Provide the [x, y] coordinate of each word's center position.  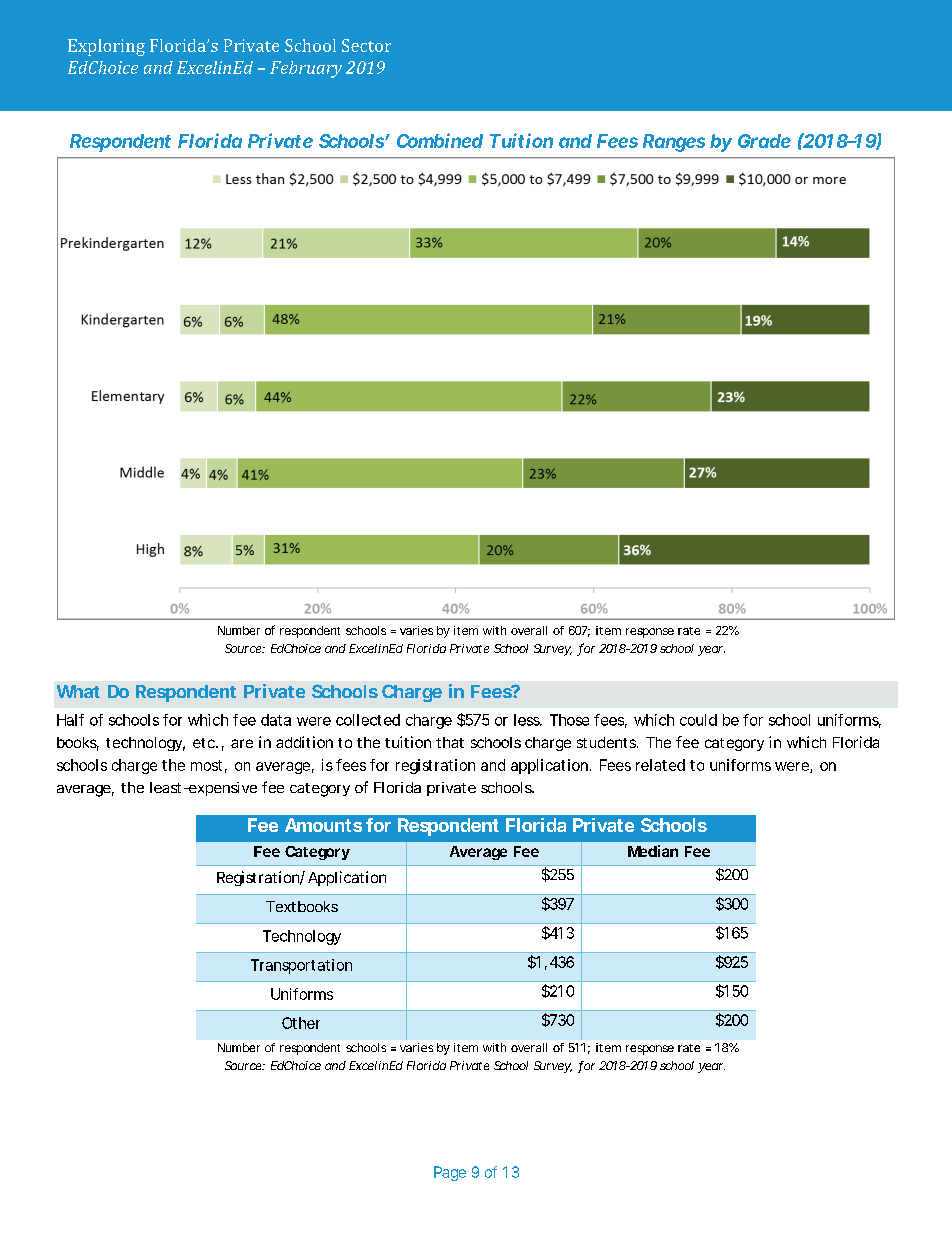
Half [70, 720]
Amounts [323, 825]
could [698, 720]
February [306, 69]
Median [653, 851]
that [450, 742]
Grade [764, 141]
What [78, 691]
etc [205, 743]
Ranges [674, 143]
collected [368, 720]
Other [301, 1023]
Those [569, 720]
